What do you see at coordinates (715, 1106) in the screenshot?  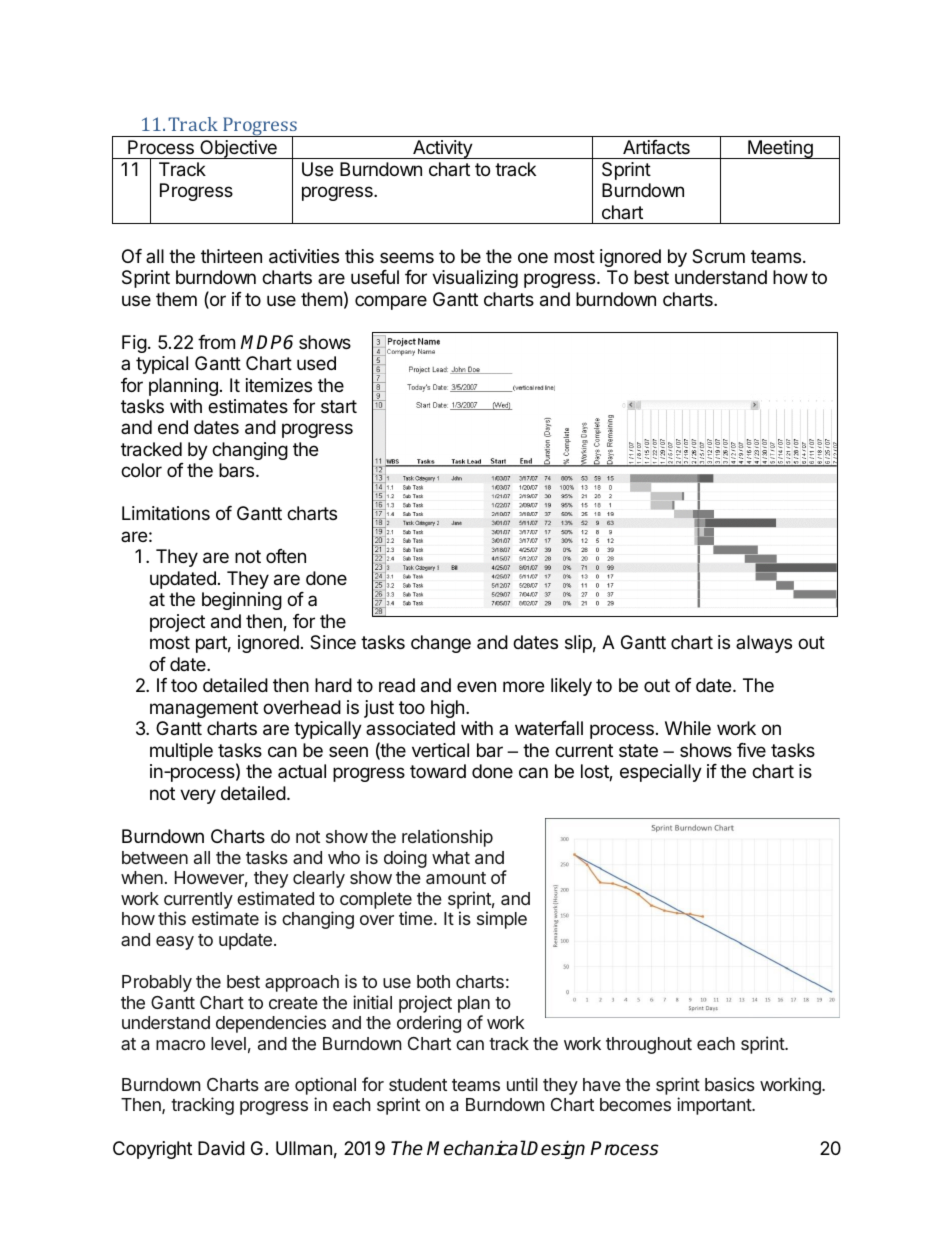 I see `important` at bounding box center [715, 1106].
